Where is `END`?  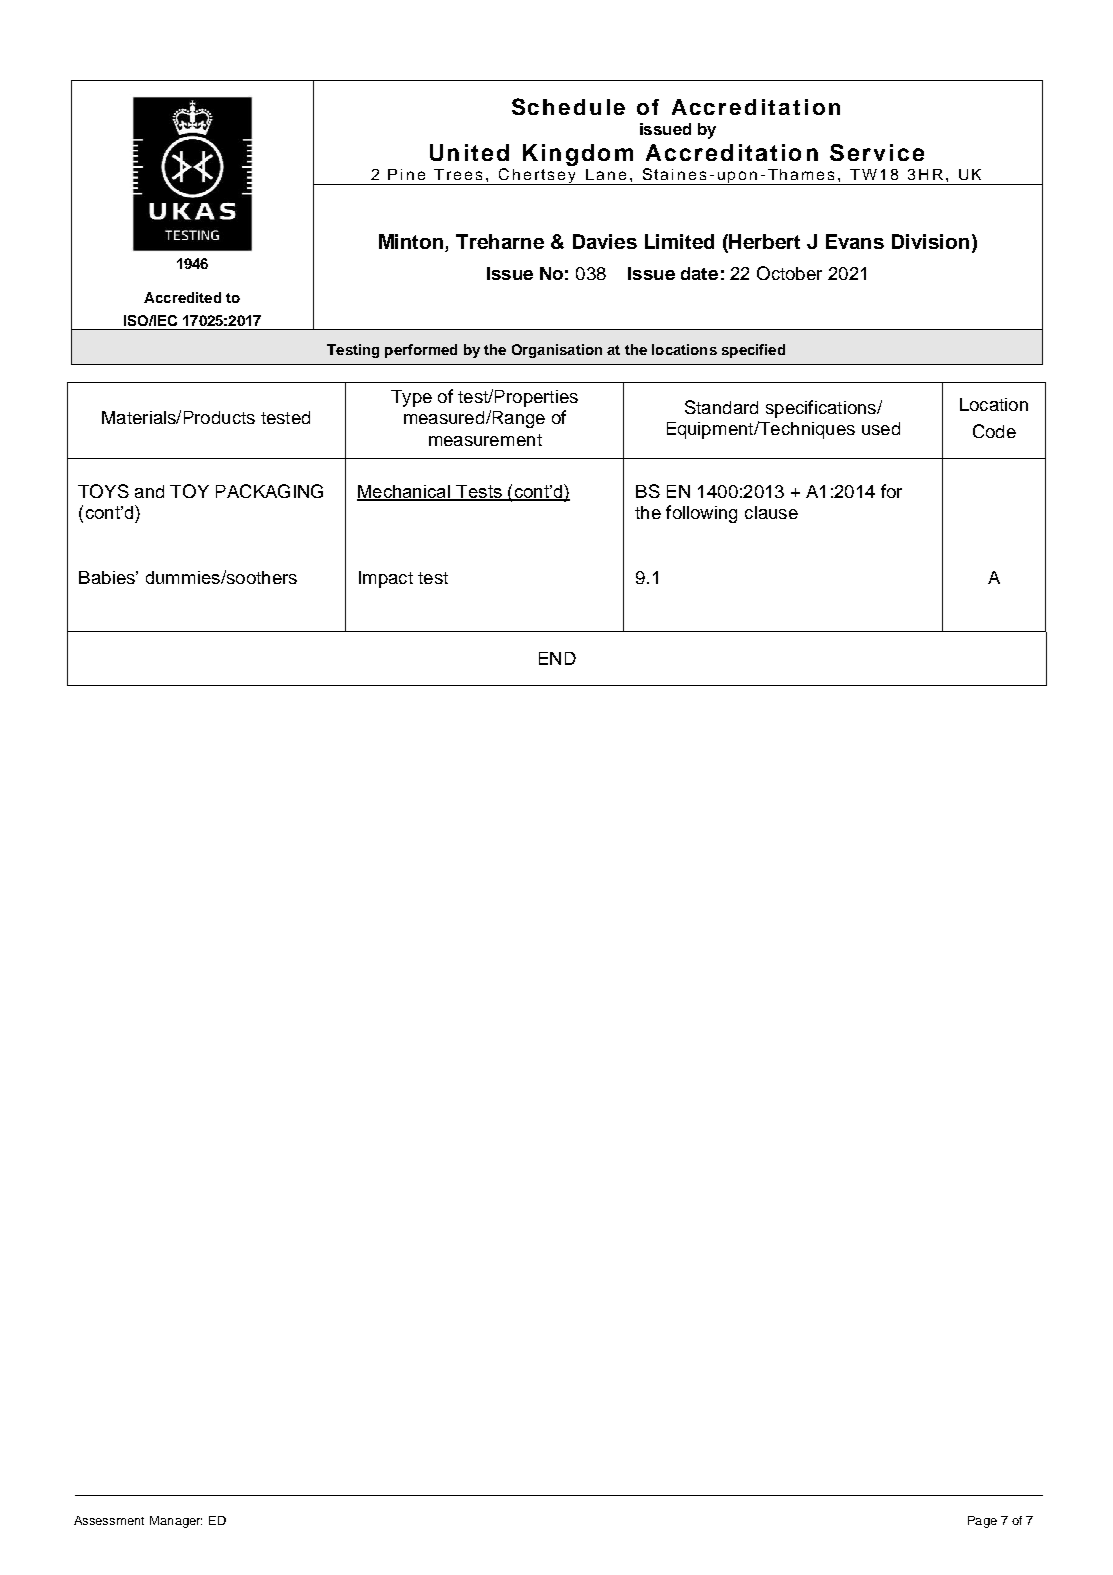 END is located at coordinates (557, 658).
